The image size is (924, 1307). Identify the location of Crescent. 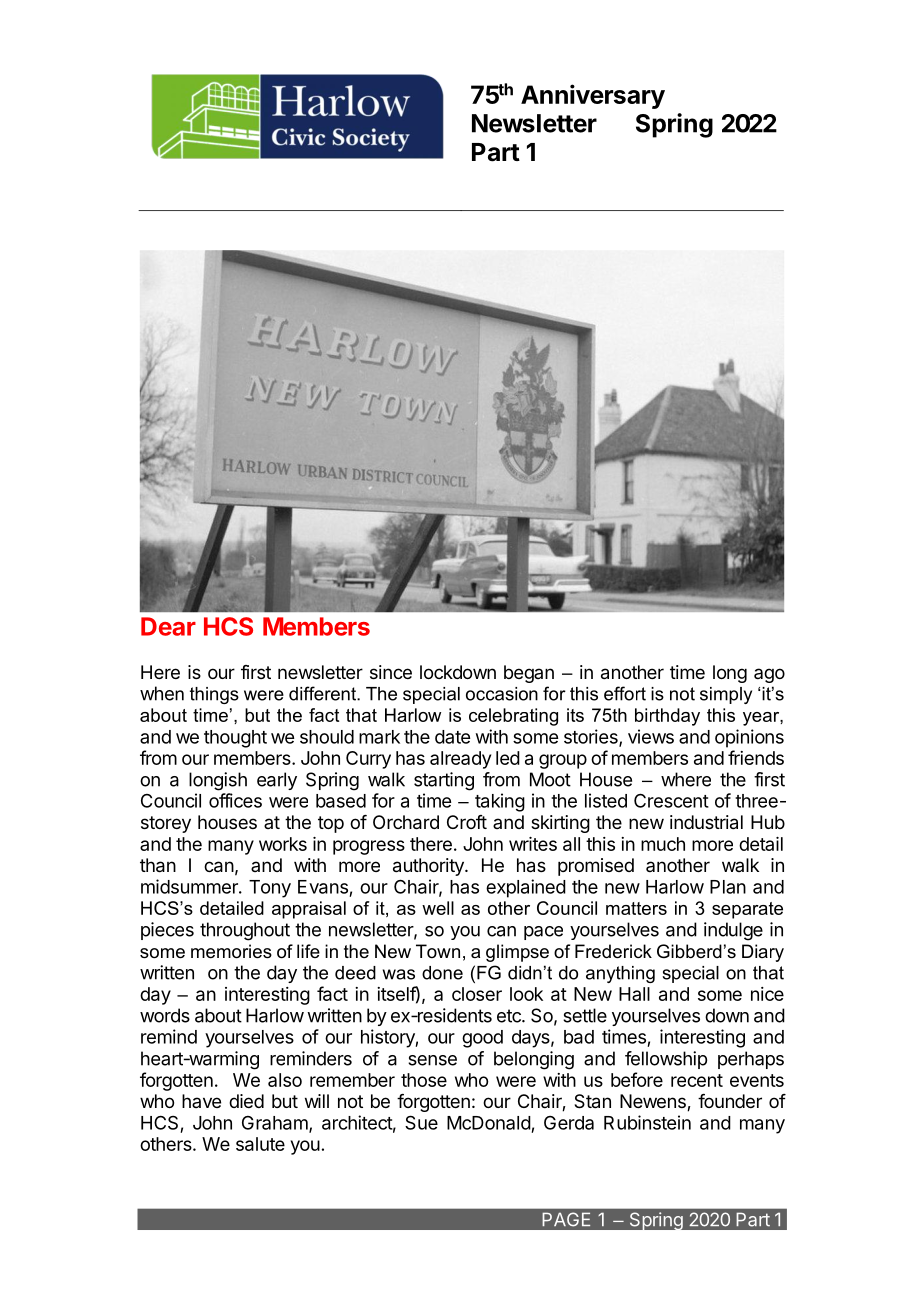
(671, 800).
